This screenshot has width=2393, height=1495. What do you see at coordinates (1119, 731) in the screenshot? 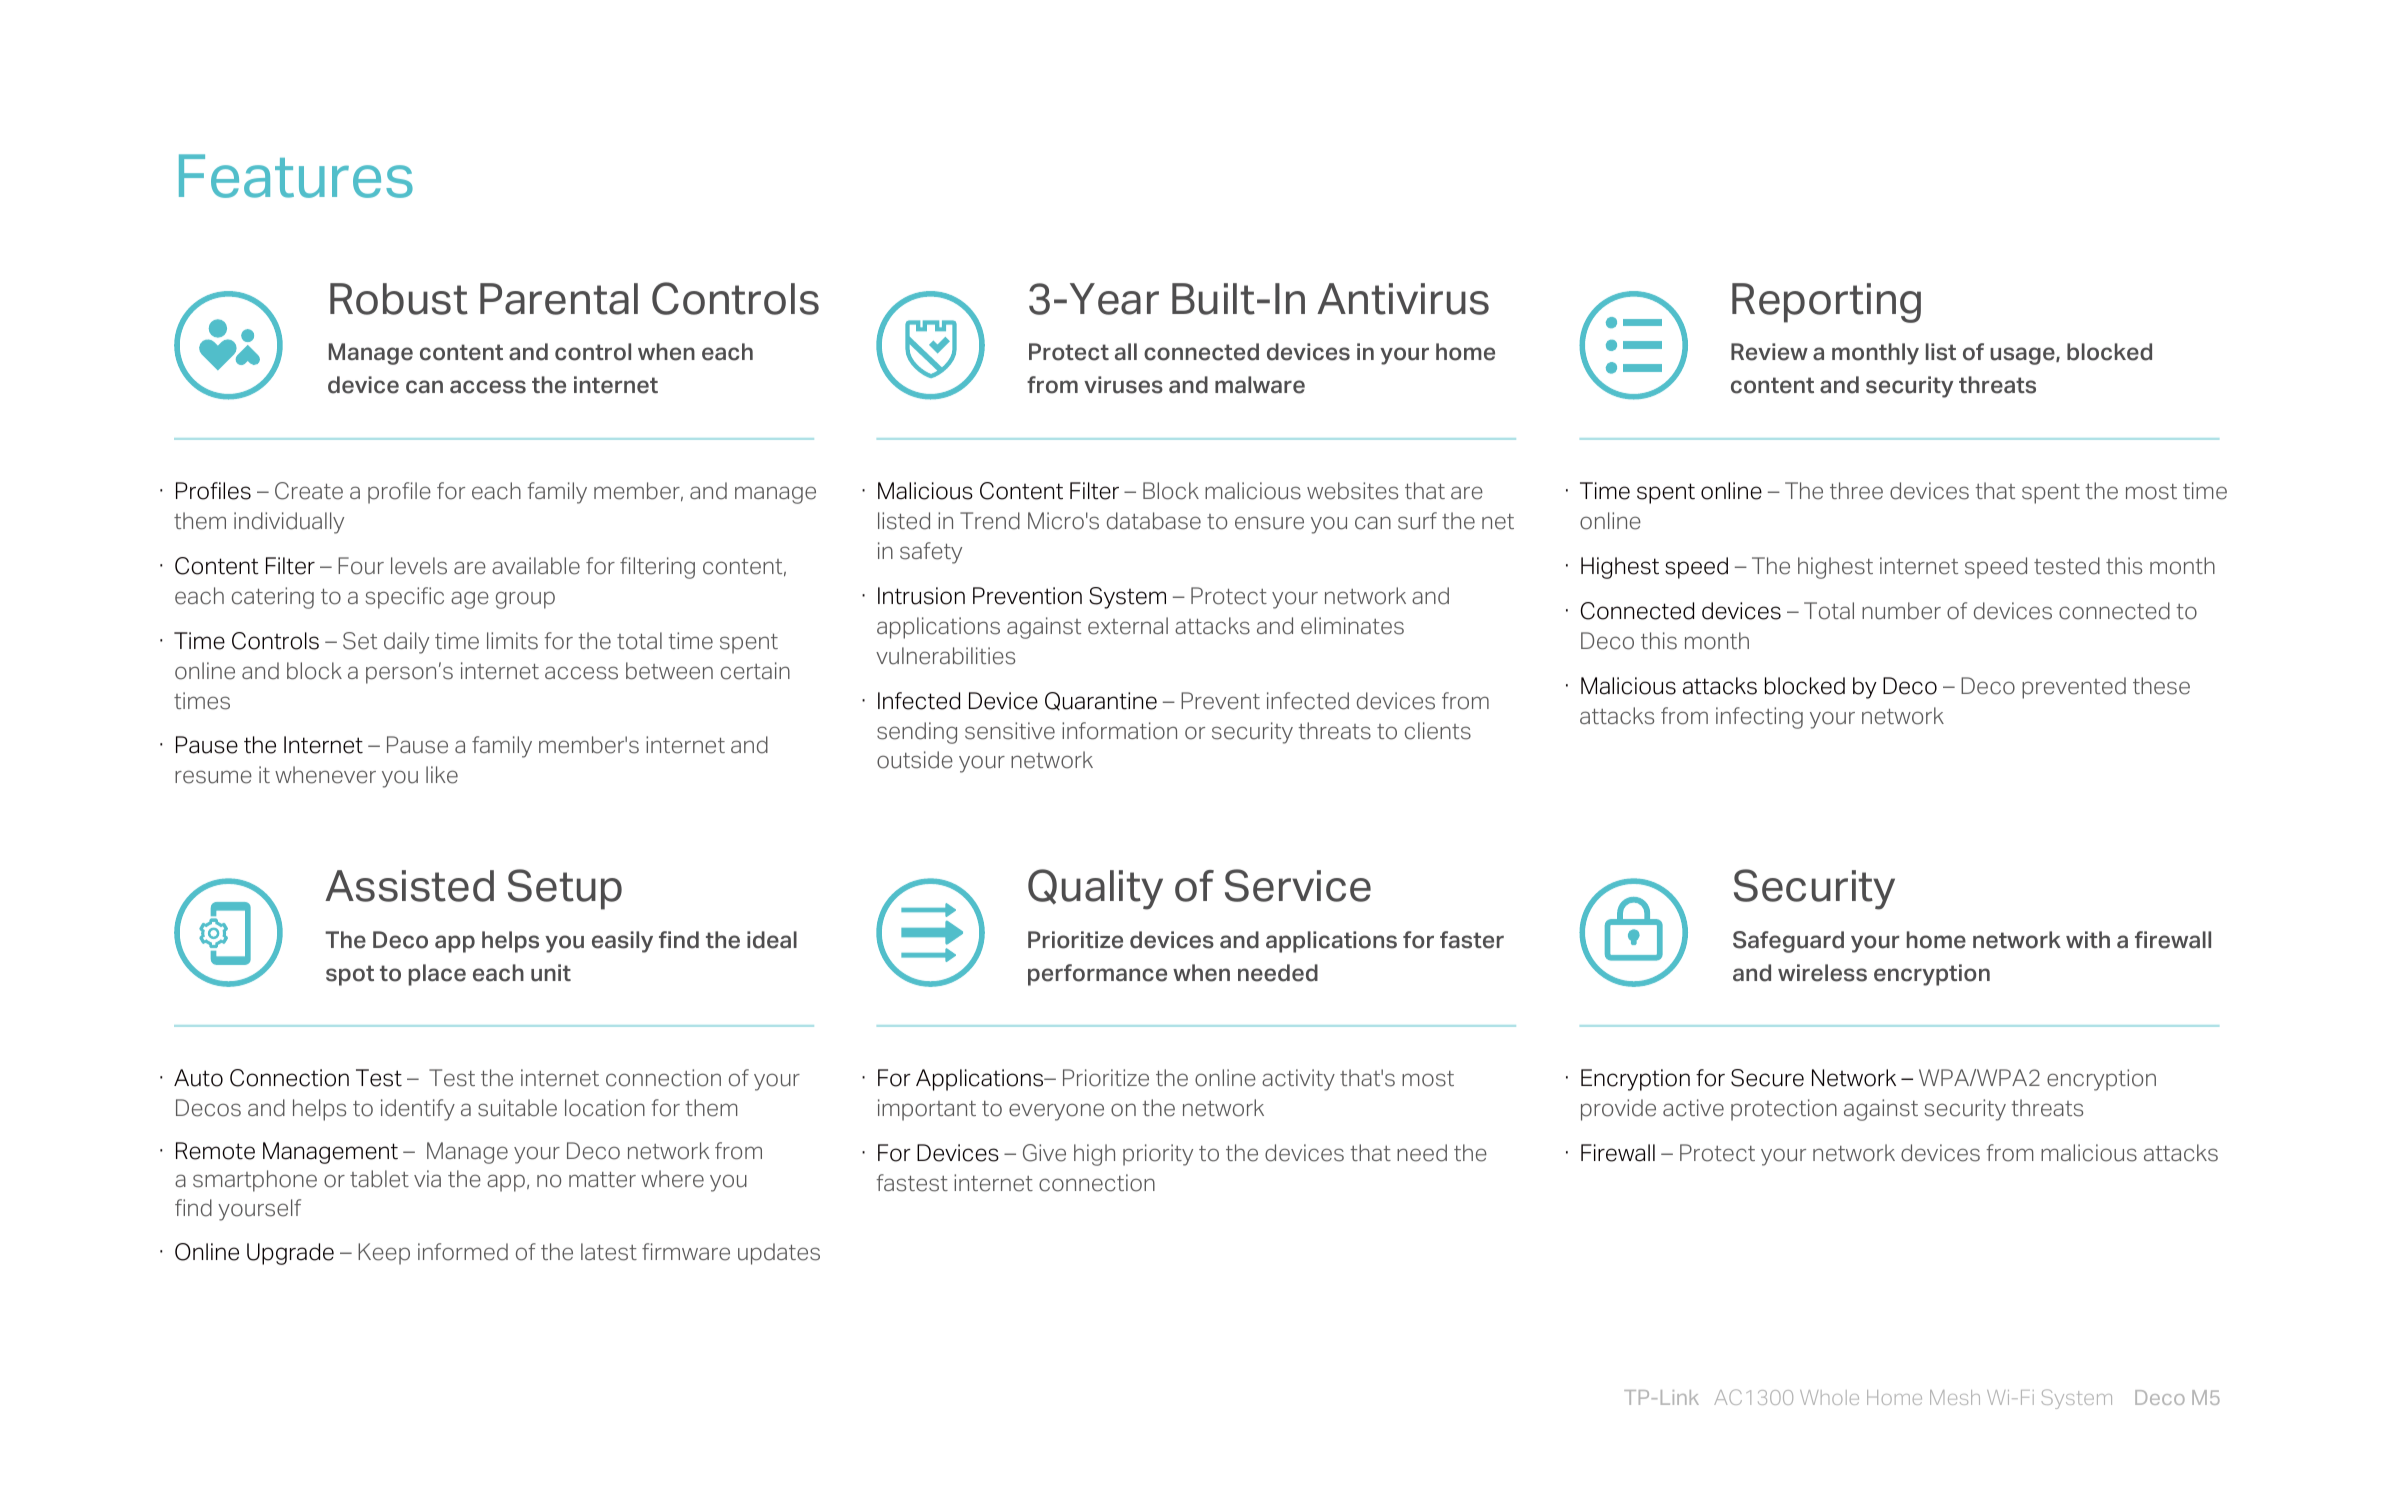
I see `information` at bounding box center [1119, 731].
